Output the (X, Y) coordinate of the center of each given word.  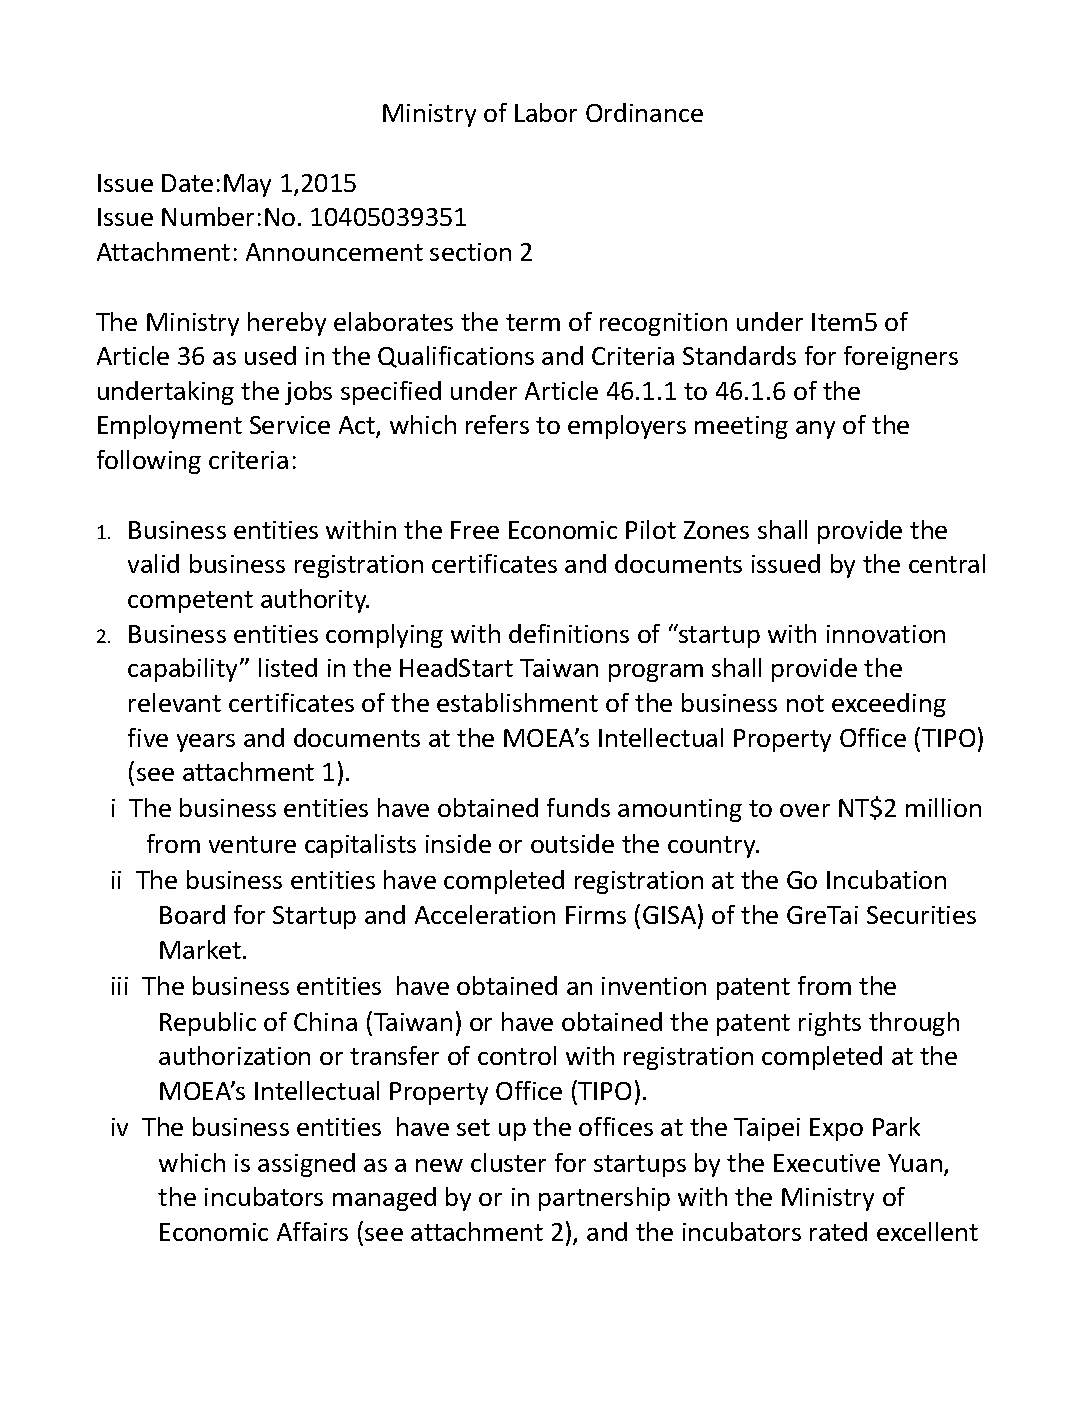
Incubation (886, 879)
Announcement (334, 252)
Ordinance (644, 112)
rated (838, 1231)
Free (475, 530)
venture (252, 844)
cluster (508, 1162)
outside (572, 843)
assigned (306, 1165)
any (815, 430)
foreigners (901, 358)
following (149, 462)
